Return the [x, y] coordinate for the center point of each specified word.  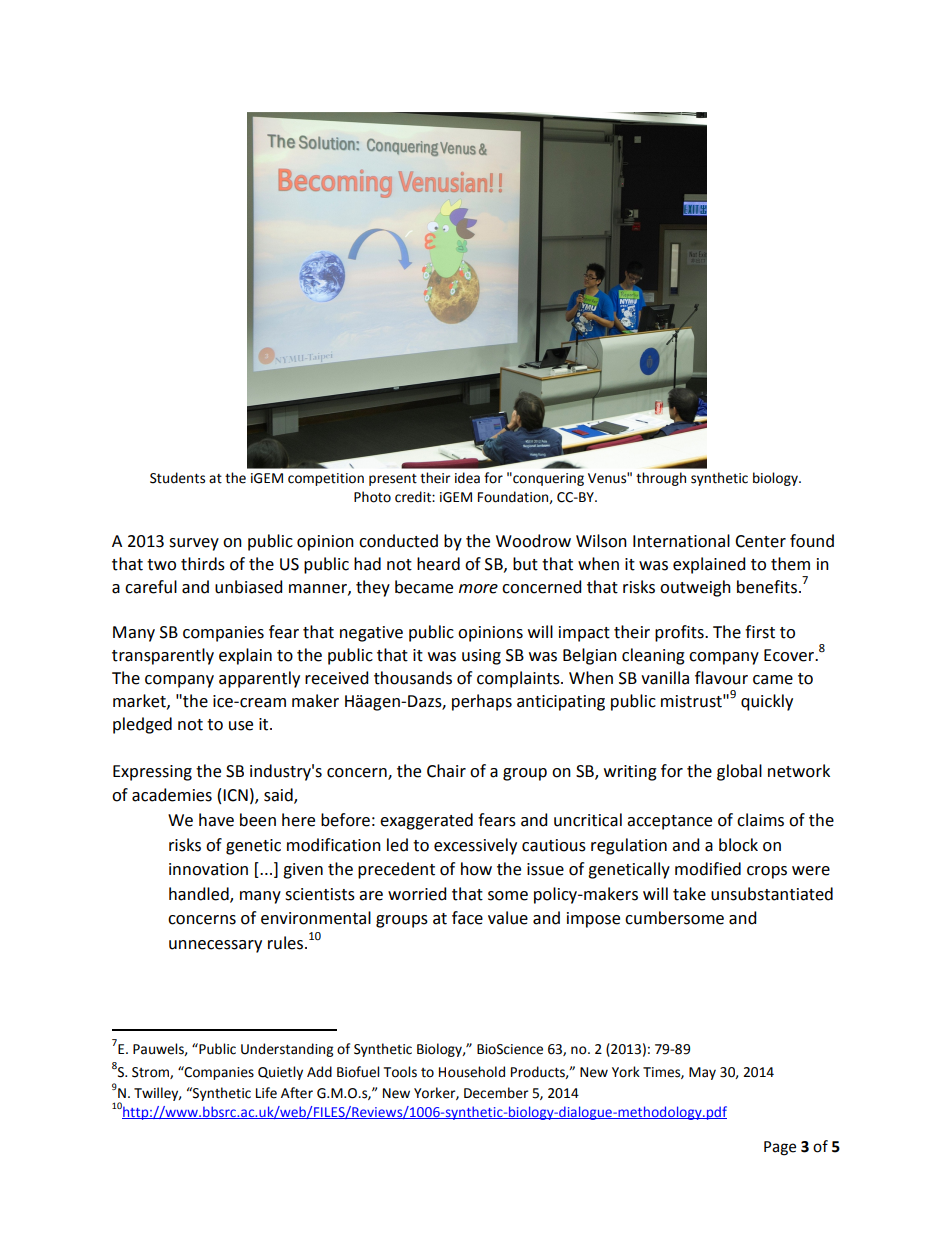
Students [177, 478]
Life [266, 1093]
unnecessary [215, 946]
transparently [163, 656]
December [496, 1093]
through [661, 479]
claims [760, 820]
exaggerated [426, 821]
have [216, 820]
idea [467, 478]
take [689, 894]
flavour [721, 678]
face [467, 918]
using [481, 657]
